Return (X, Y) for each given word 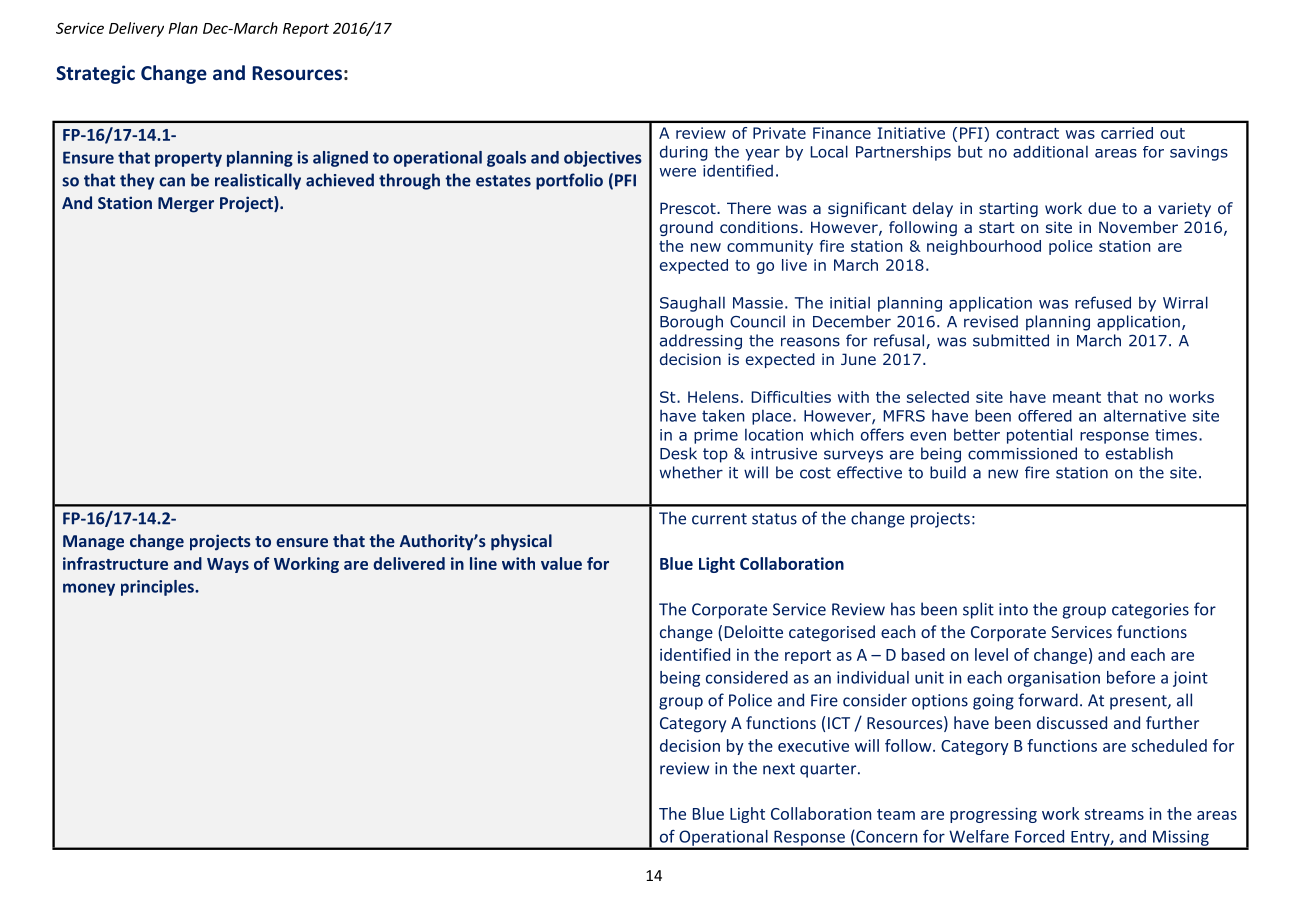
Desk (678, 453)
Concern (885, 836)
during (684, 153)
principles (158, 588)
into (1013, 609)
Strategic (95, 74)
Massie (758, 303)
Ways (228, 565)
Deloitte (754, 631)
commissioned (1022, 453)
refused (1103, 302)
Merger (186, 205)
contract (1027, 133)
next (779, 769)
